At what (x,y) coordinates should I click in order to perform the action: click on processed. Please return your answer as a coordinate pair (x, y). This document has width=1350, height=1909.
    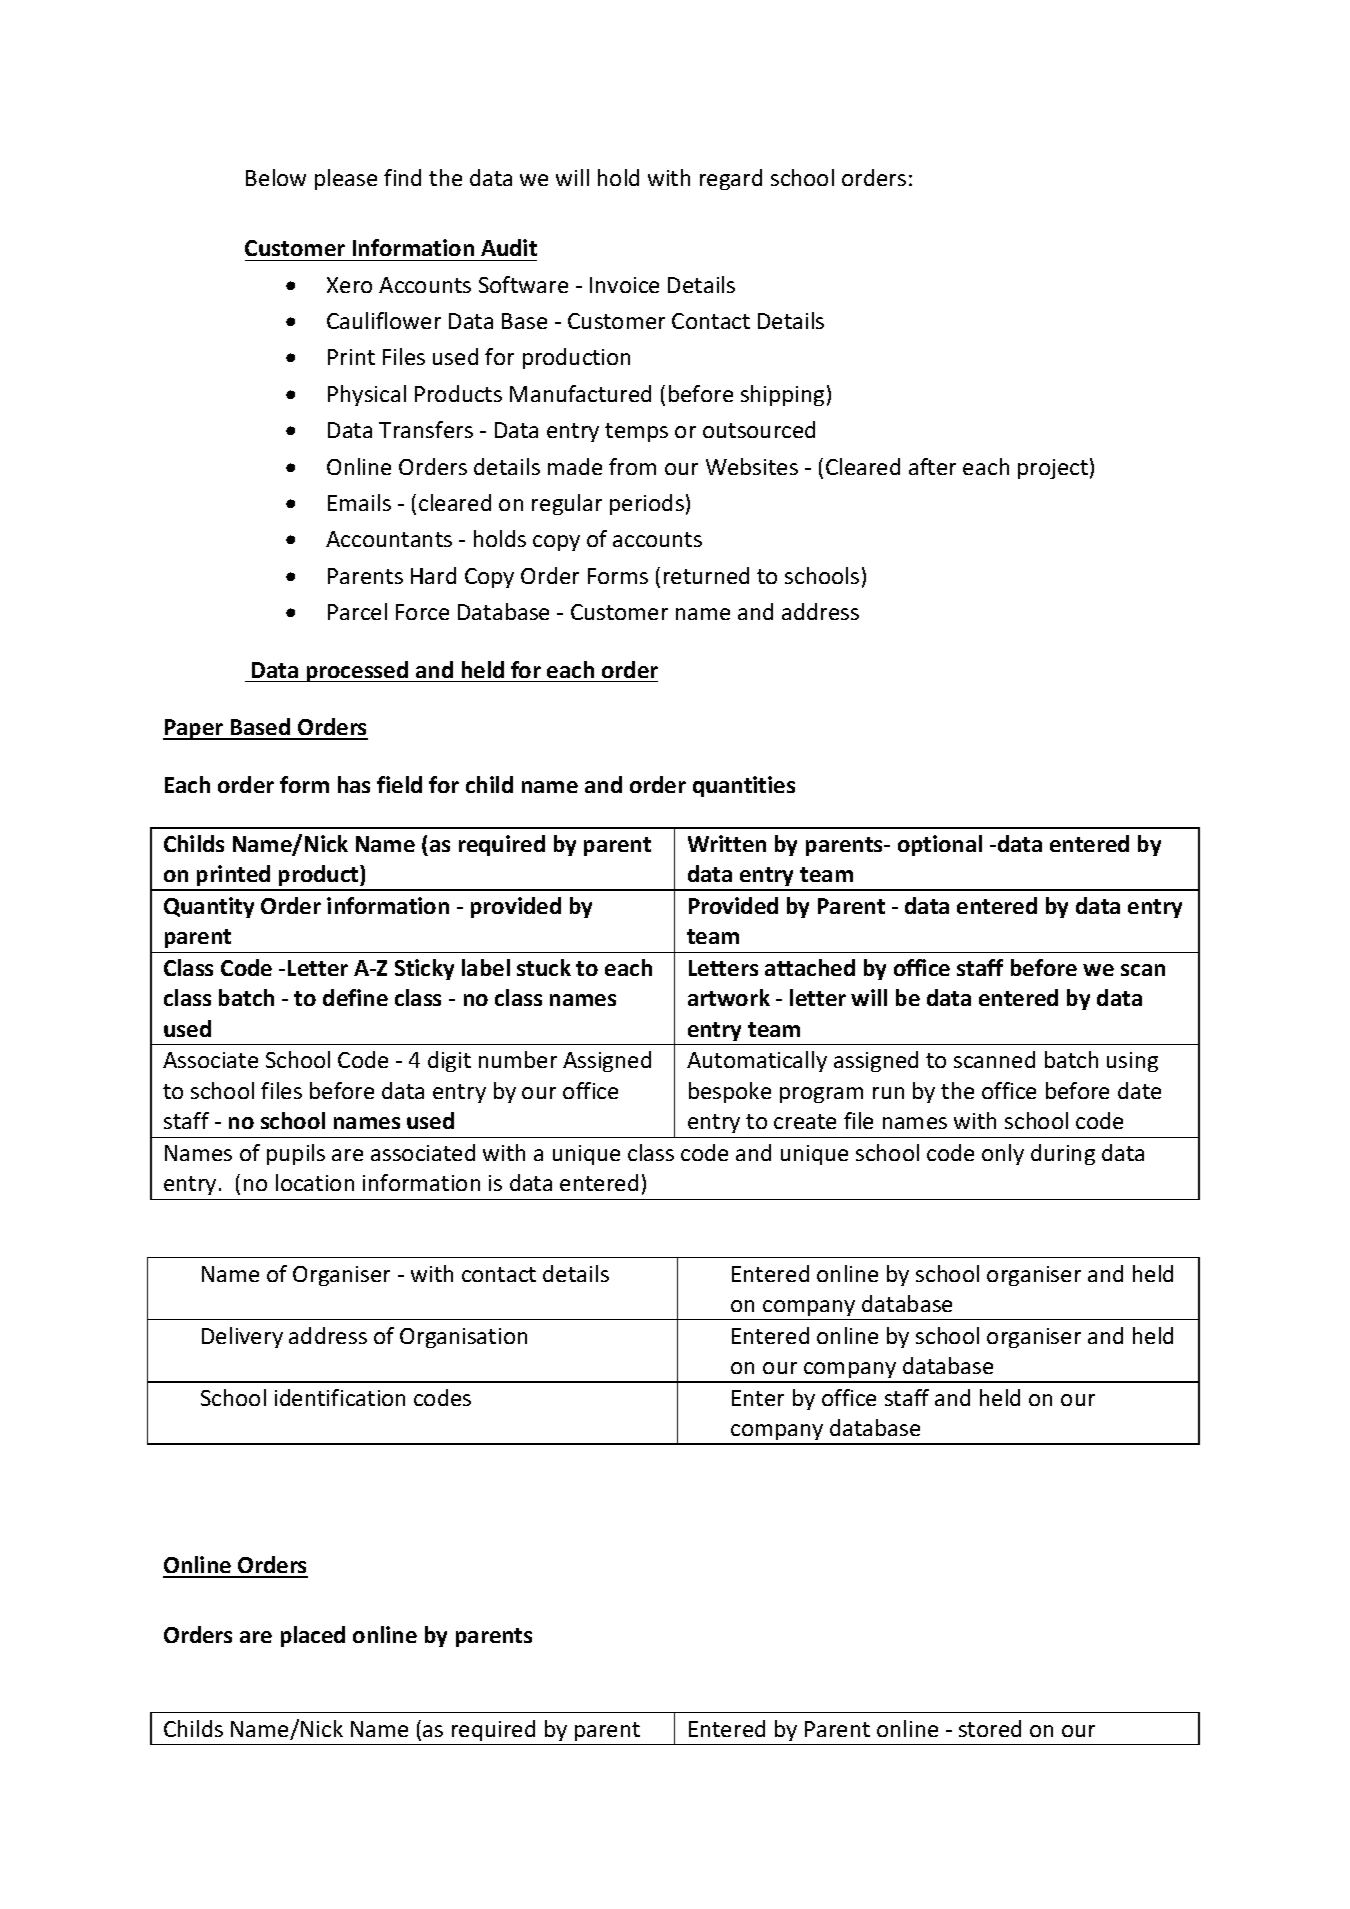
    Looking at the image, I should click on (357, 671).
